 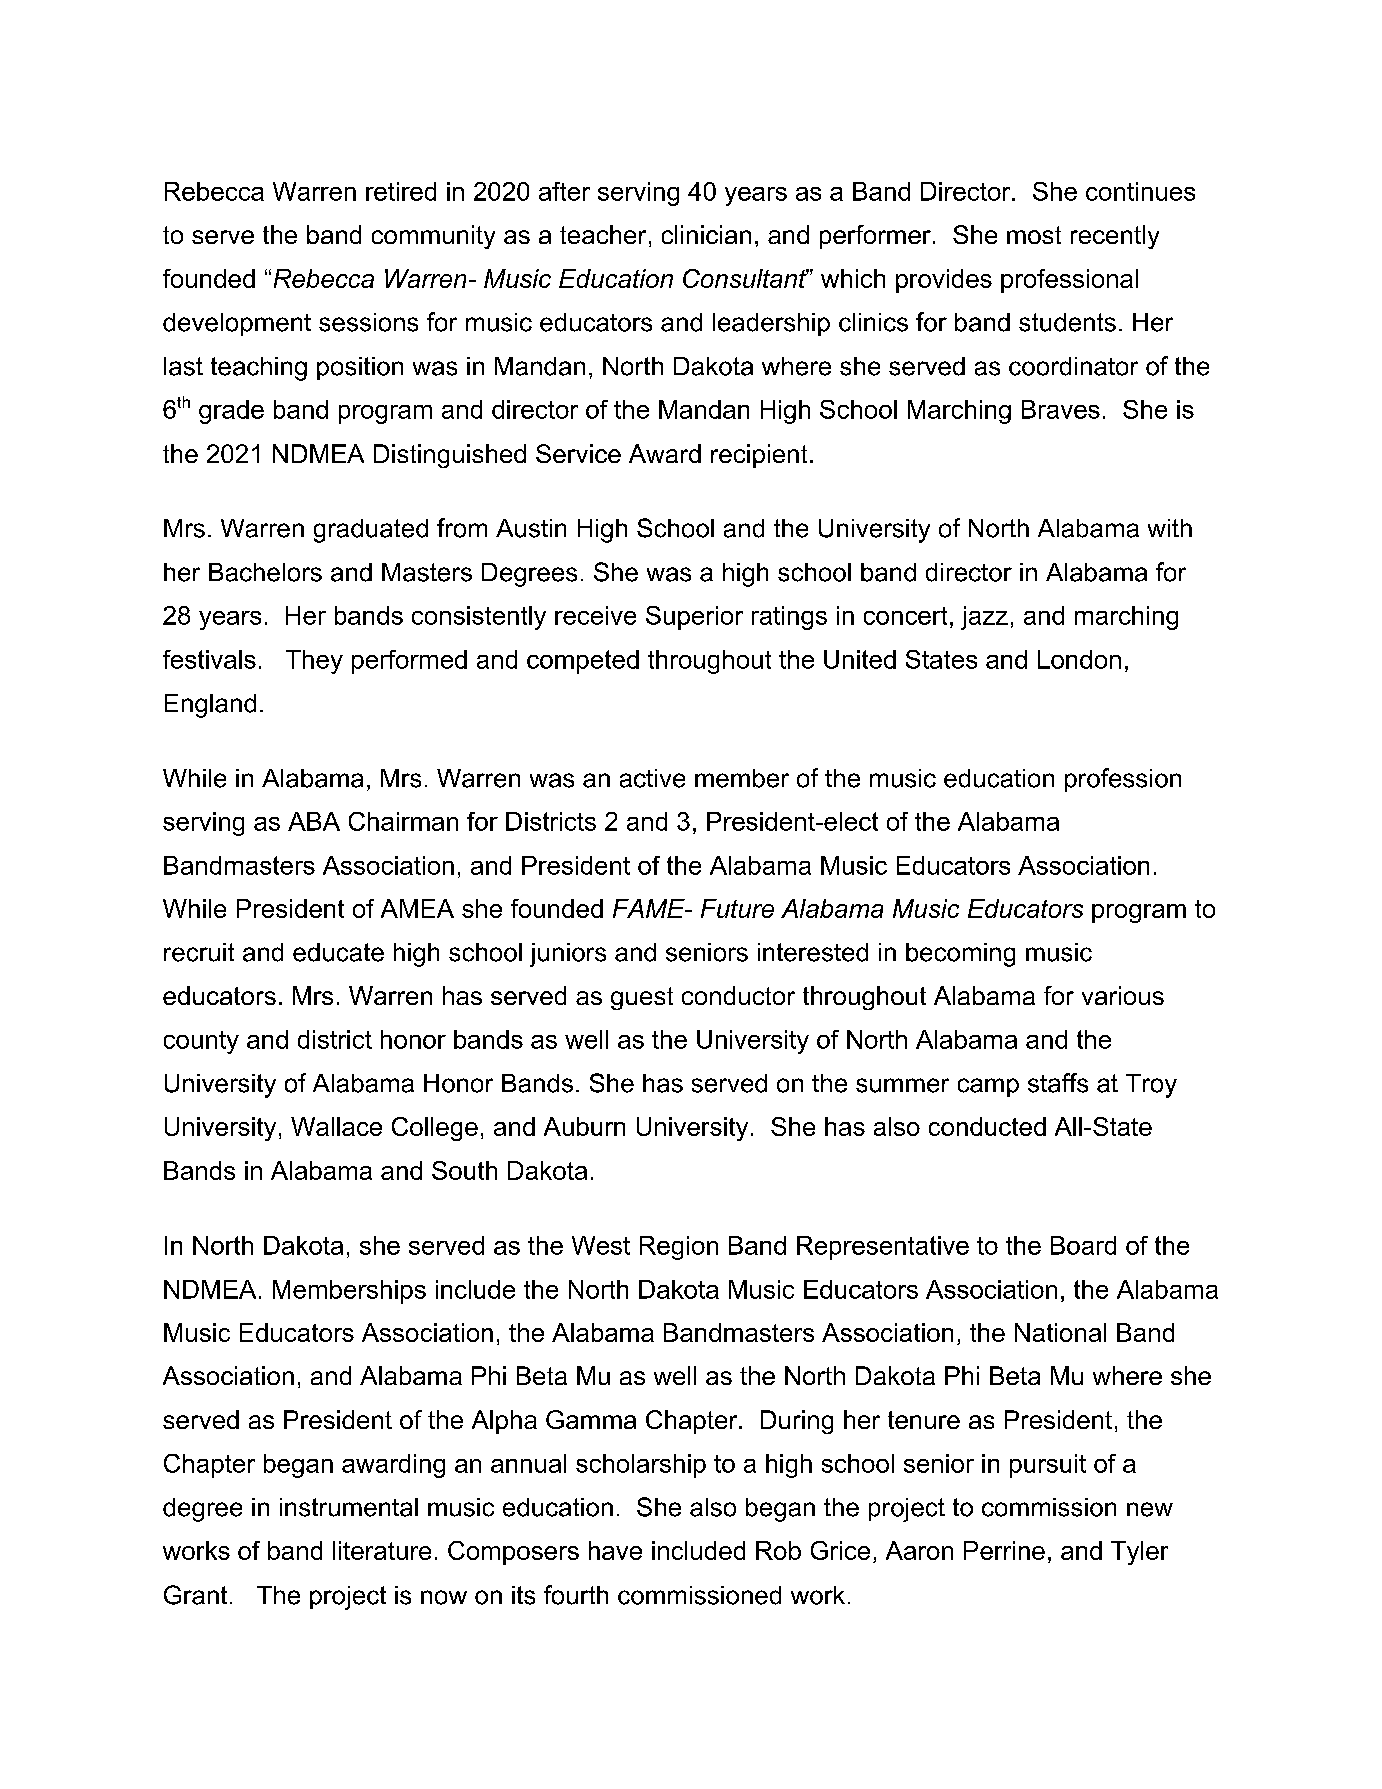 I want to click on most, so click(x=1034, y=235).
